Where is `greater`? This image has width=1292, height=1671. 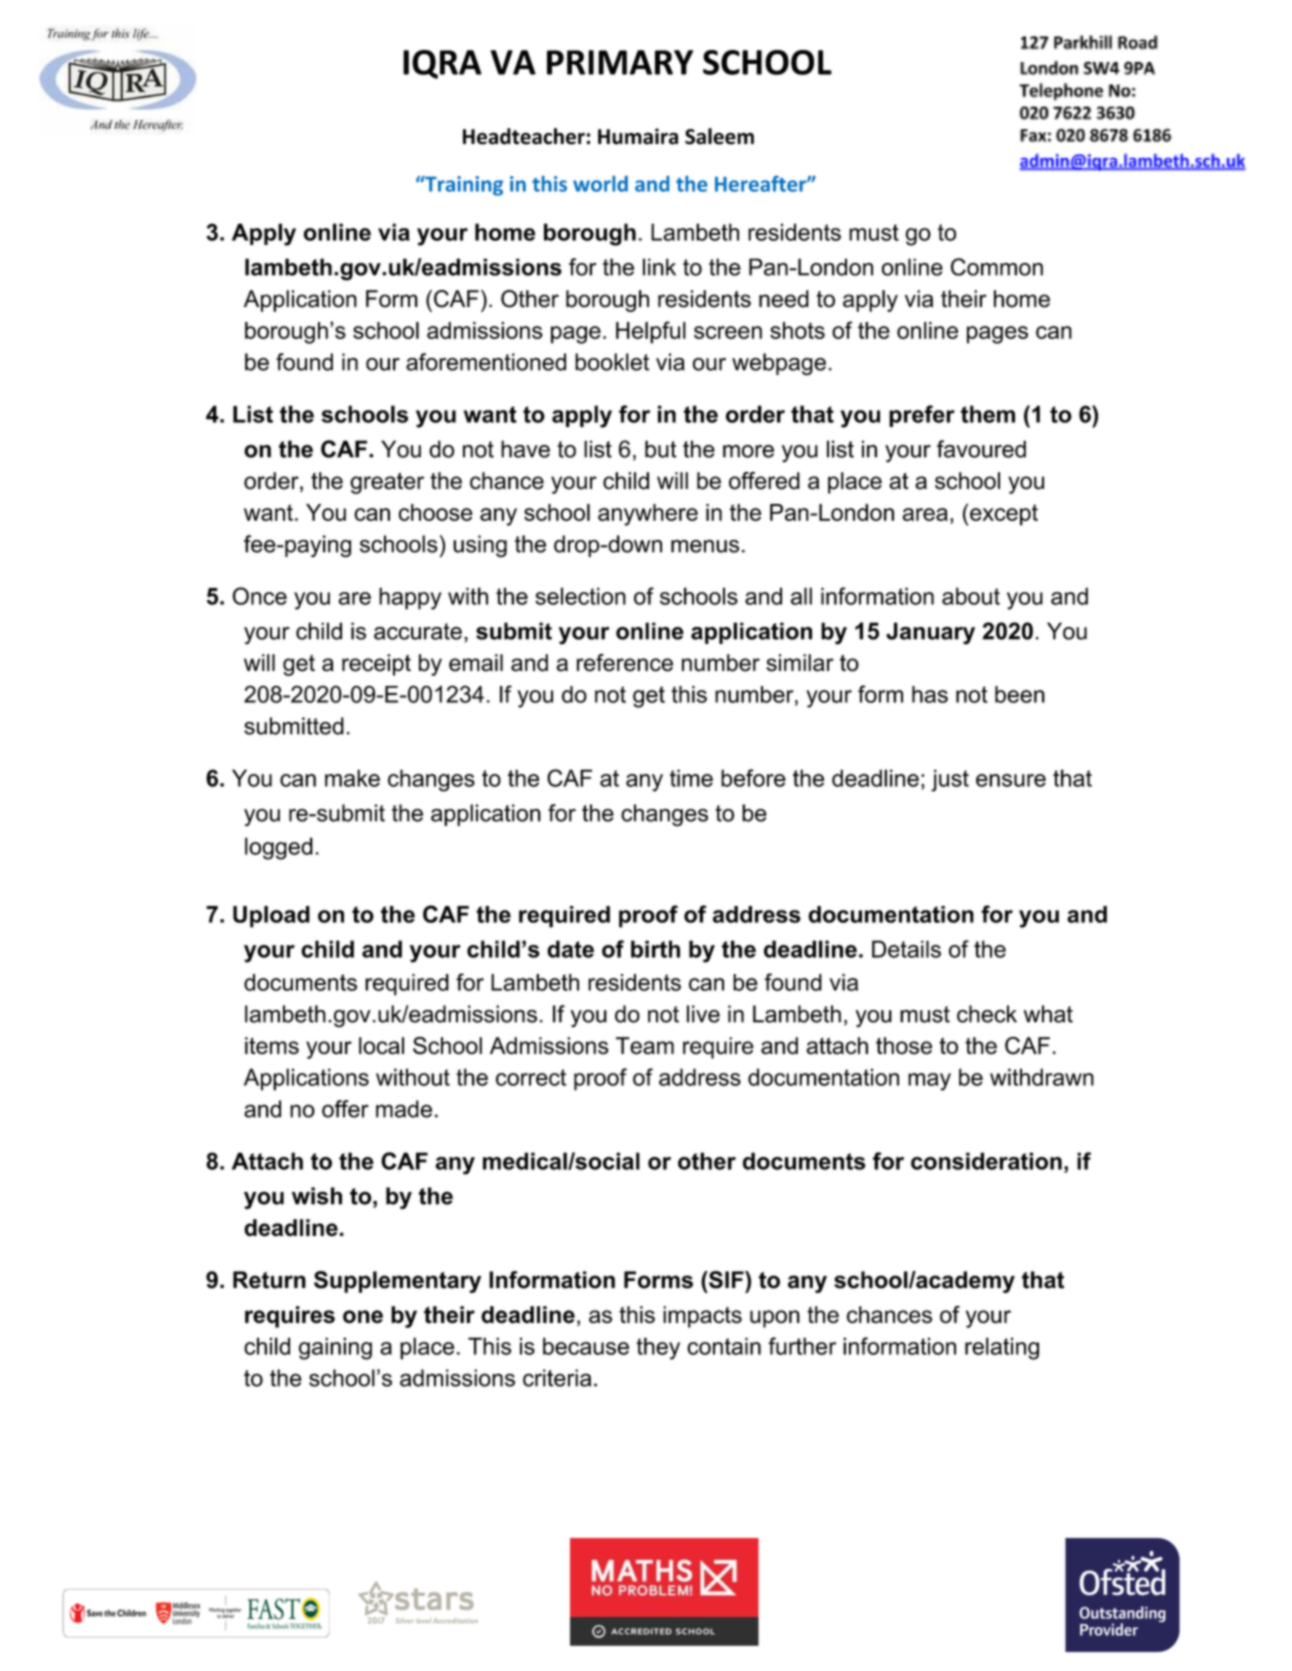
greater is located at coordinates (387, 483).
